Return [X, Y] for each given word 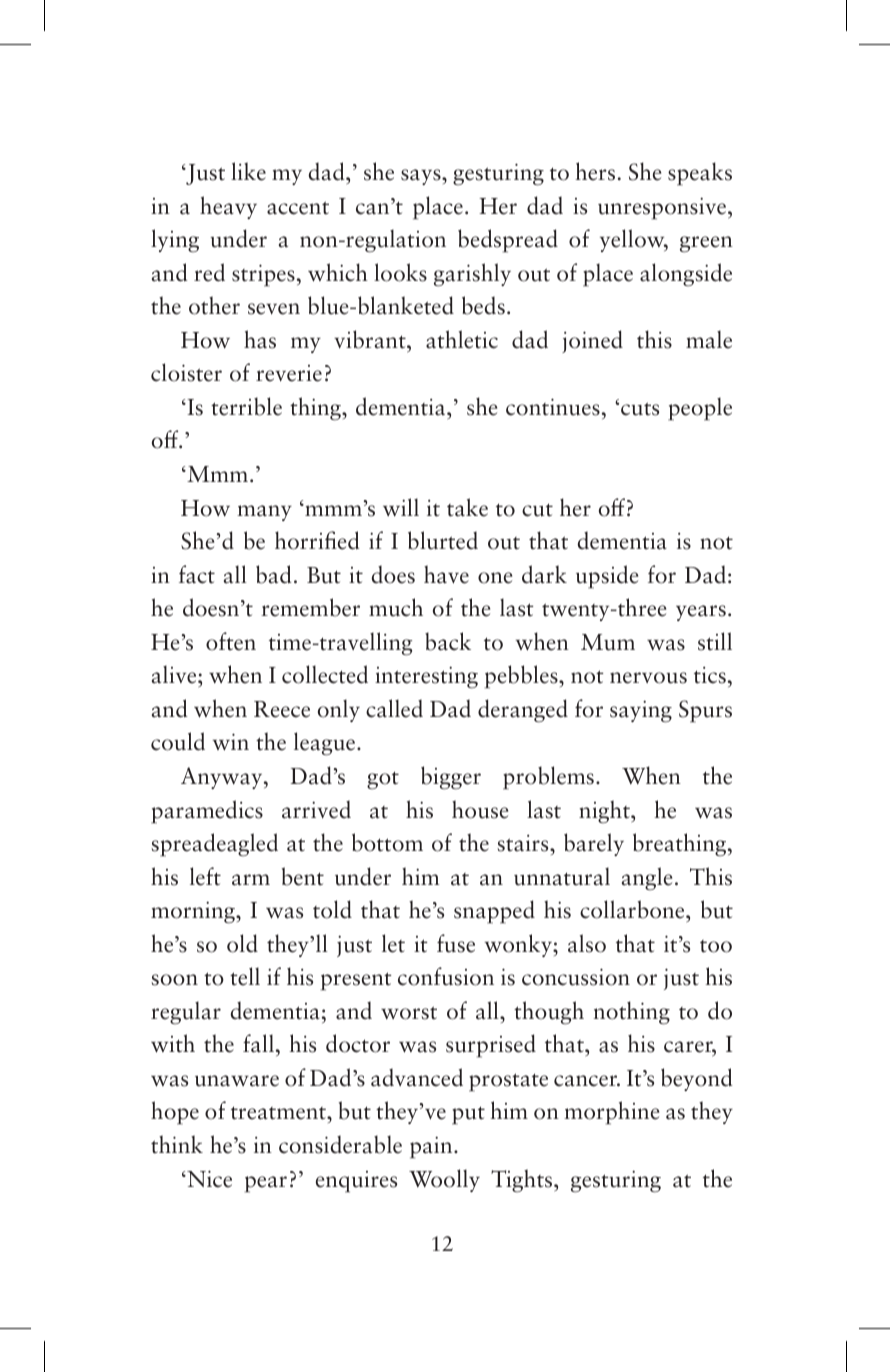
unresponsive [662, 208]
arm [251, 880]
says [422, 177]
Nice [208, 1179]
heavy [228, 207]
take [467, 507]
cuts [640, 409]
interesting [426, 677]
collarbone [633, 909]
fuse [456, 943]
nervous [648, 678]
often [231, 641]
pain [432, 1147]
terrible [246, 406]
